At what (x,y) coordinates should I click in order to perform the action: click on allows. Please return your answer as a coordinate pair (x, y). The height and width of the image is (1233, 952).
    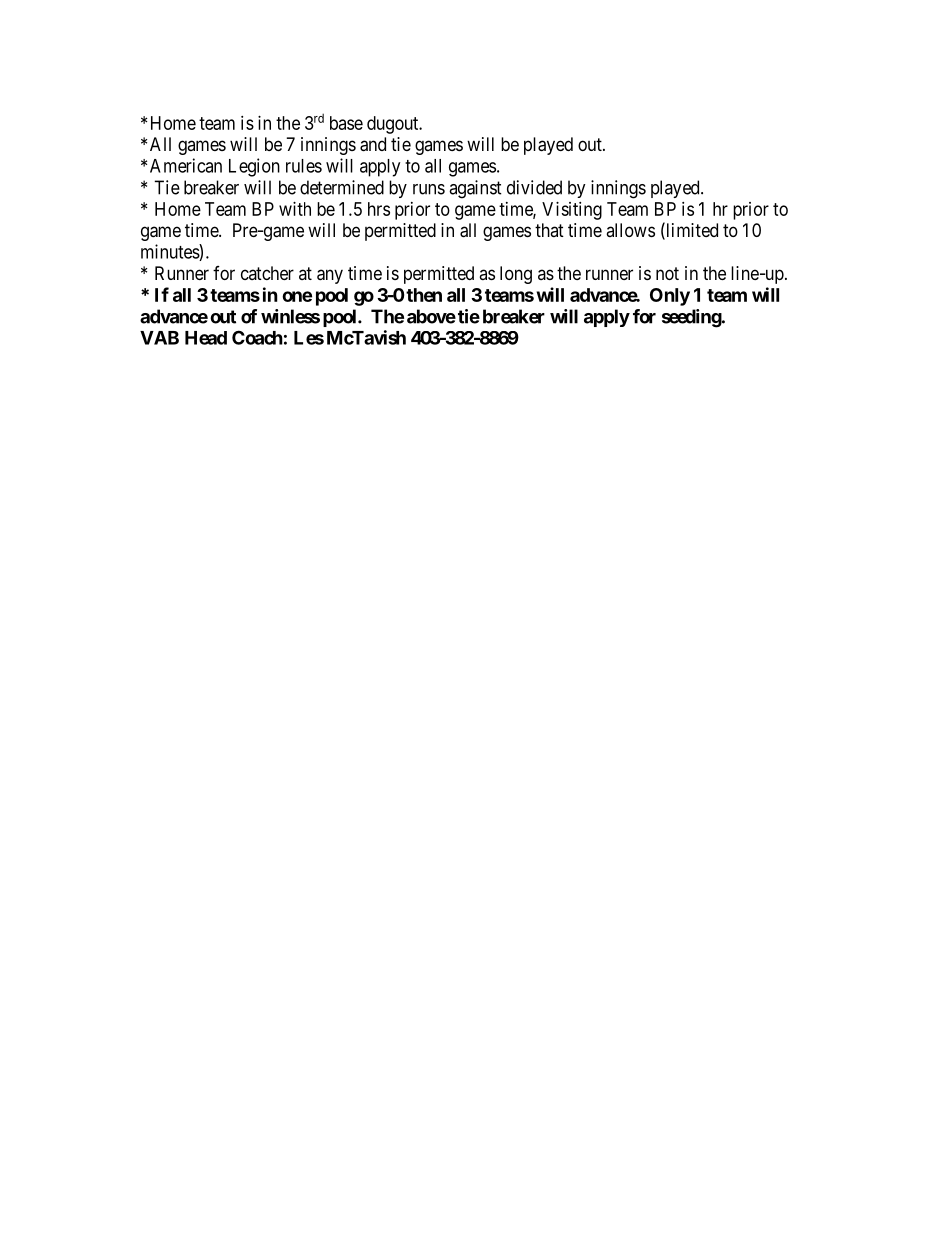
    Looking at the image, I should click on (630, 230).
